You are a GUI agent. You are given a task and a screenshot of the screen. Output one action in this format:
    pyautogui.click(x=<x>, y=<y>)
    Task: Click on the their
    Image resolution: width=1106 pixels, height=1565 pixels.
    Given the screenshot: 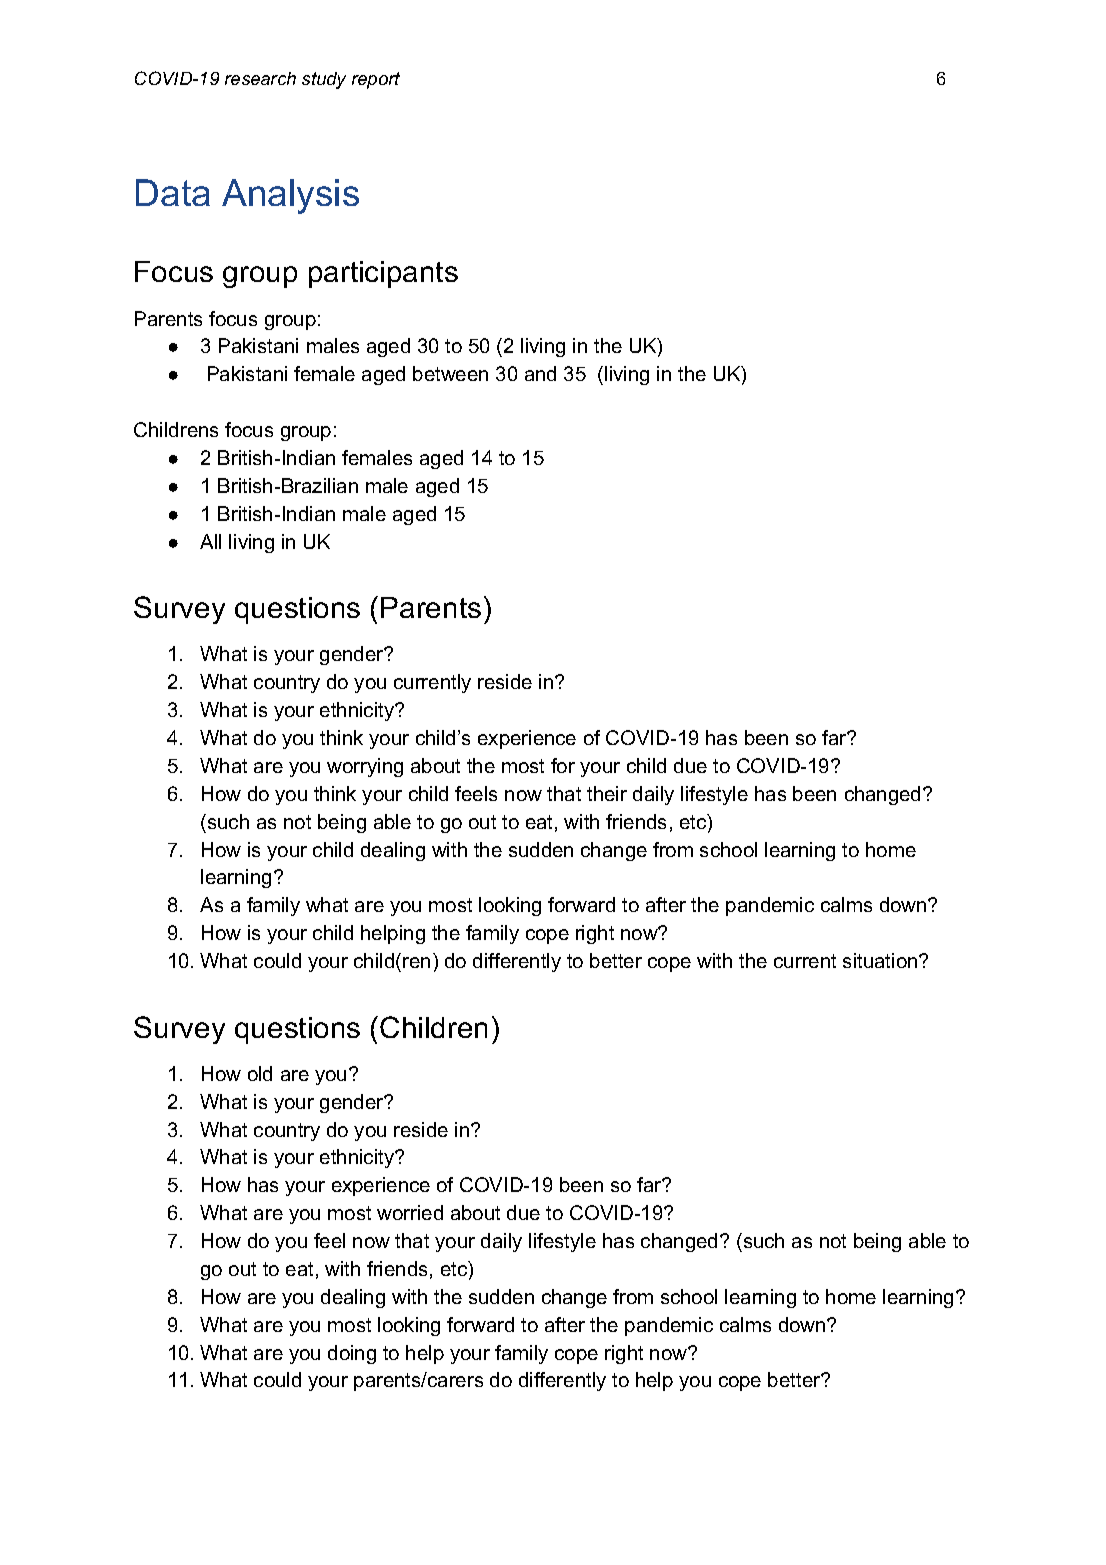 What is the action you would take?
    pyautogui.click(x=607, y=793)
